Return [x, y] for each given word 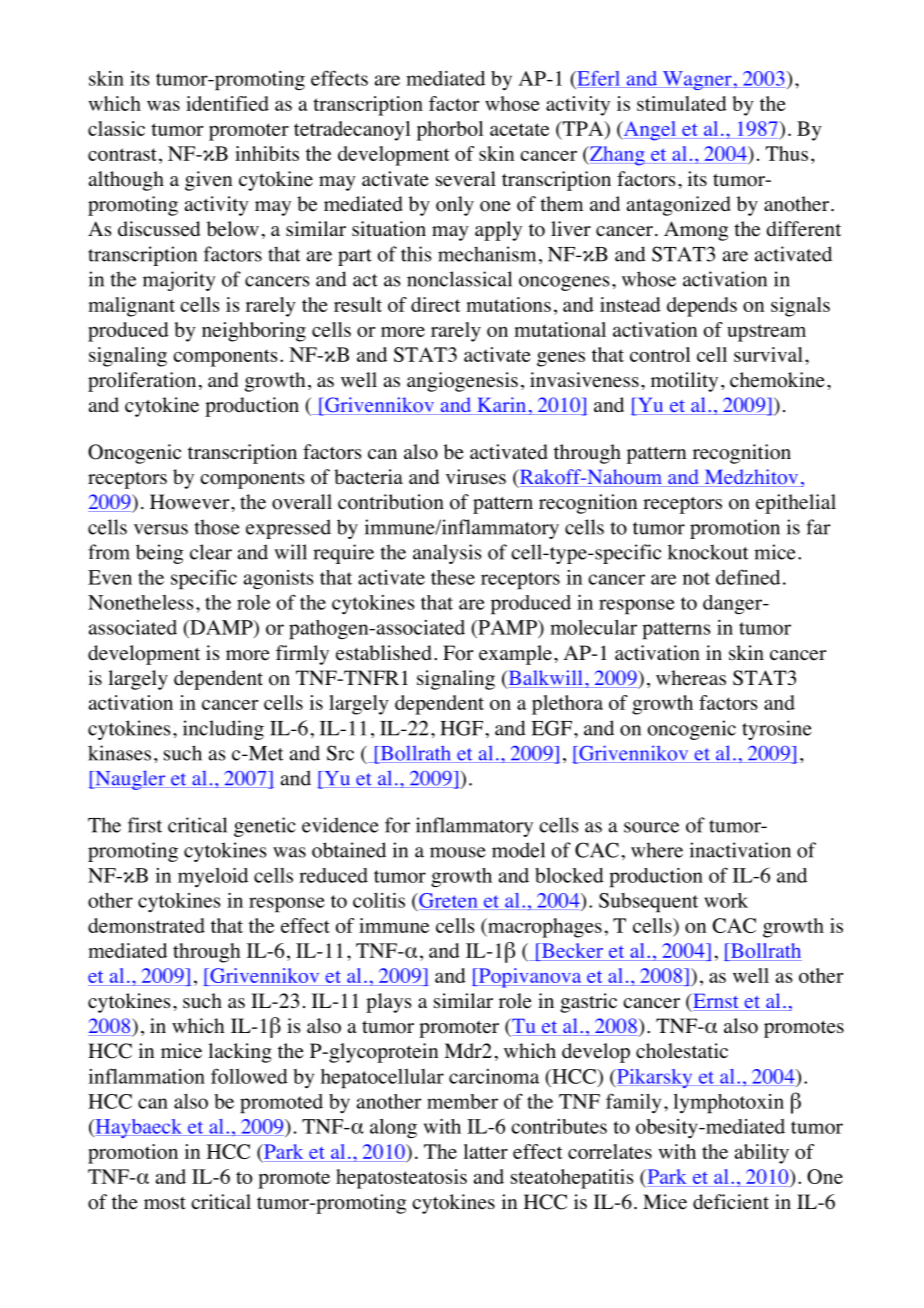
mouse [458, 852]
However [191, 502]
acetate [519, 129]
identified [227, 103]
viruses [476, 477]
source [651, 827]
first [145, 825]
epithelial [796, 504]
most [165, 1203]
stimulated [682, 103]
